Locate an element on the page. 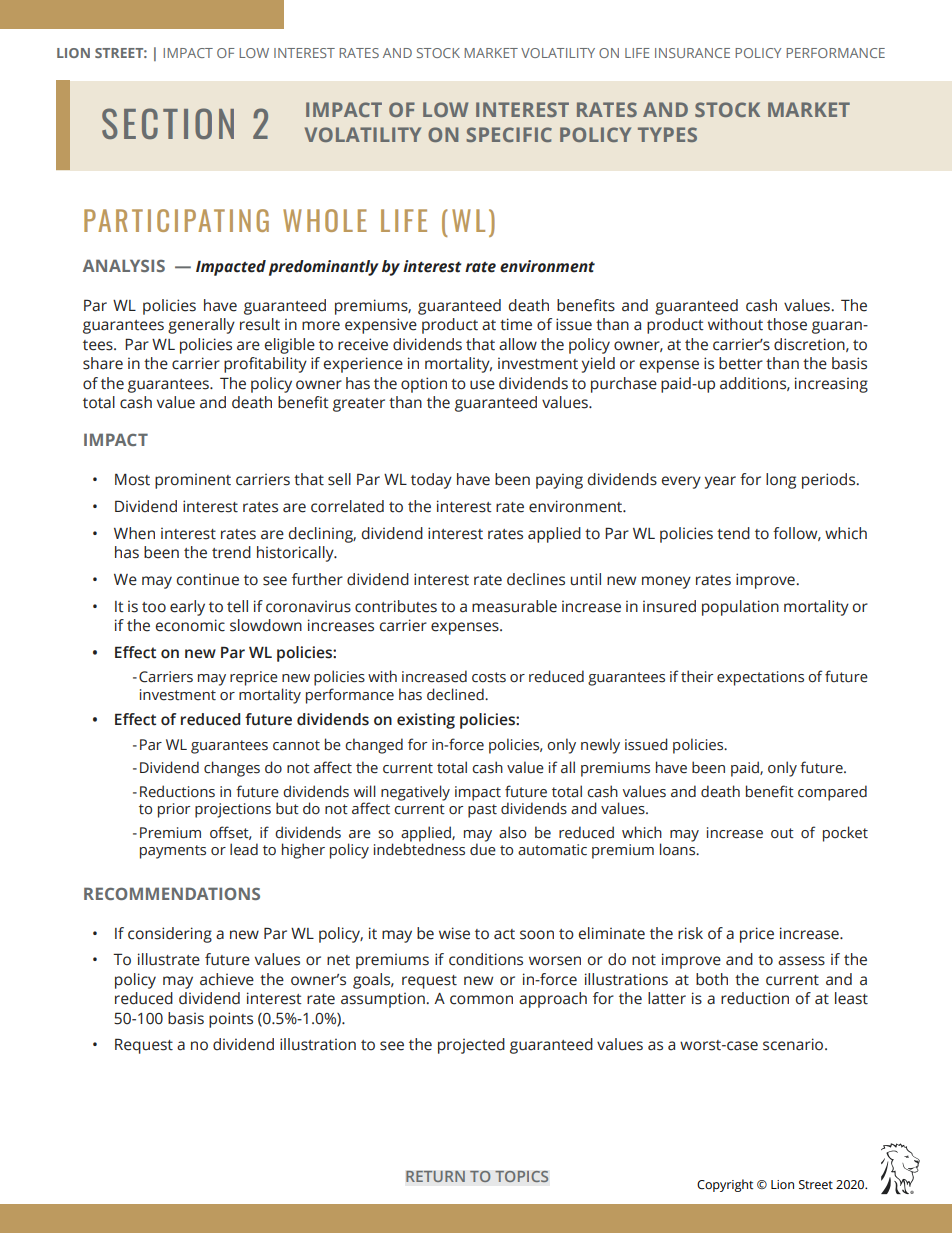 The width and height of the image is (952, 1233). SECTION is located at coordinates (168, 123).
